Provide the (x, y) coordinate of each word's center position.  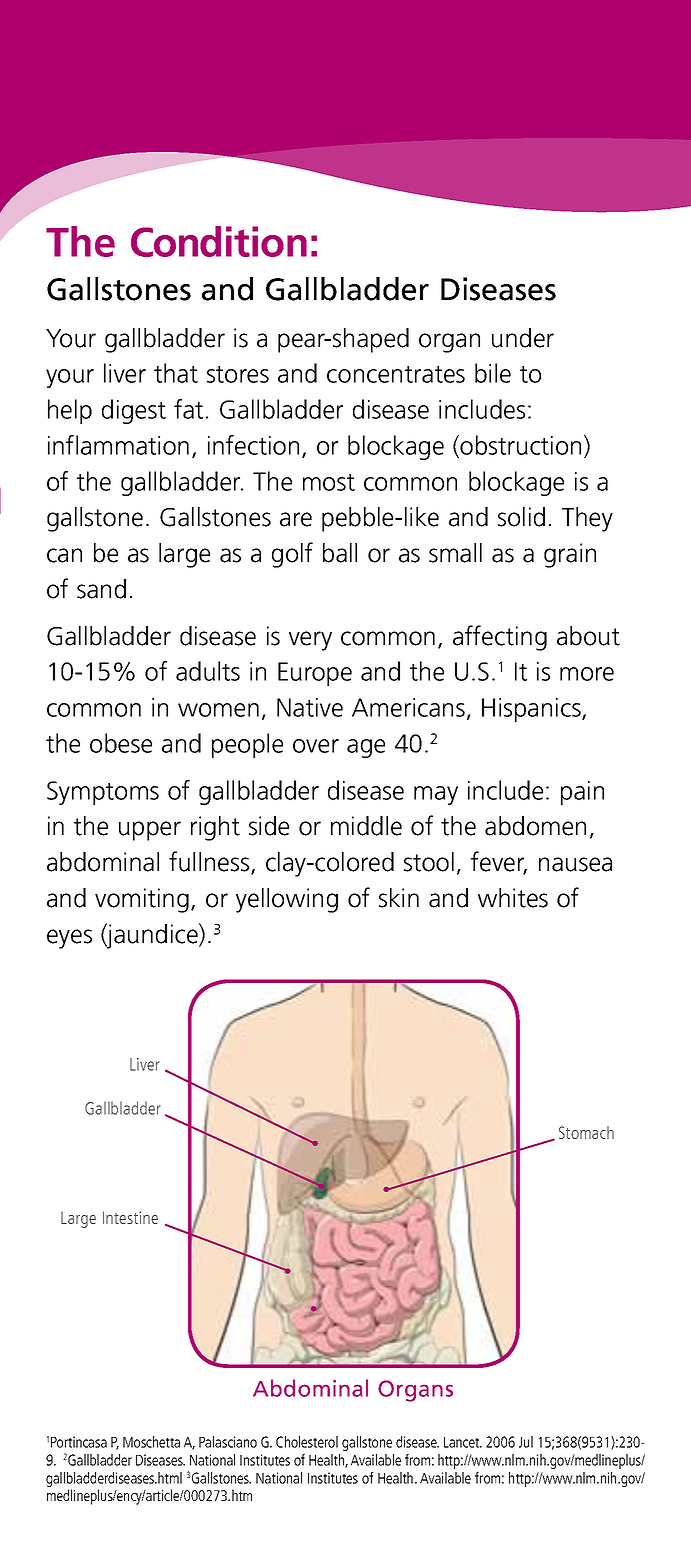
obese (121, 743)
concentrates (396, 374)
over (316, 746)
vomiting (142, 900)
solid (521, 517)
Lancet (463, 1442)
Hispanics (532, 710)
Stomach (586, 1132)
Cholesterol (307, 1442)
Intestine (130, 1217)
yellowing (287, 900)
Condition (219, 241)
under (523, 338)
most (329, 482)
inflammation (118, 445)
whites (513, 898)
